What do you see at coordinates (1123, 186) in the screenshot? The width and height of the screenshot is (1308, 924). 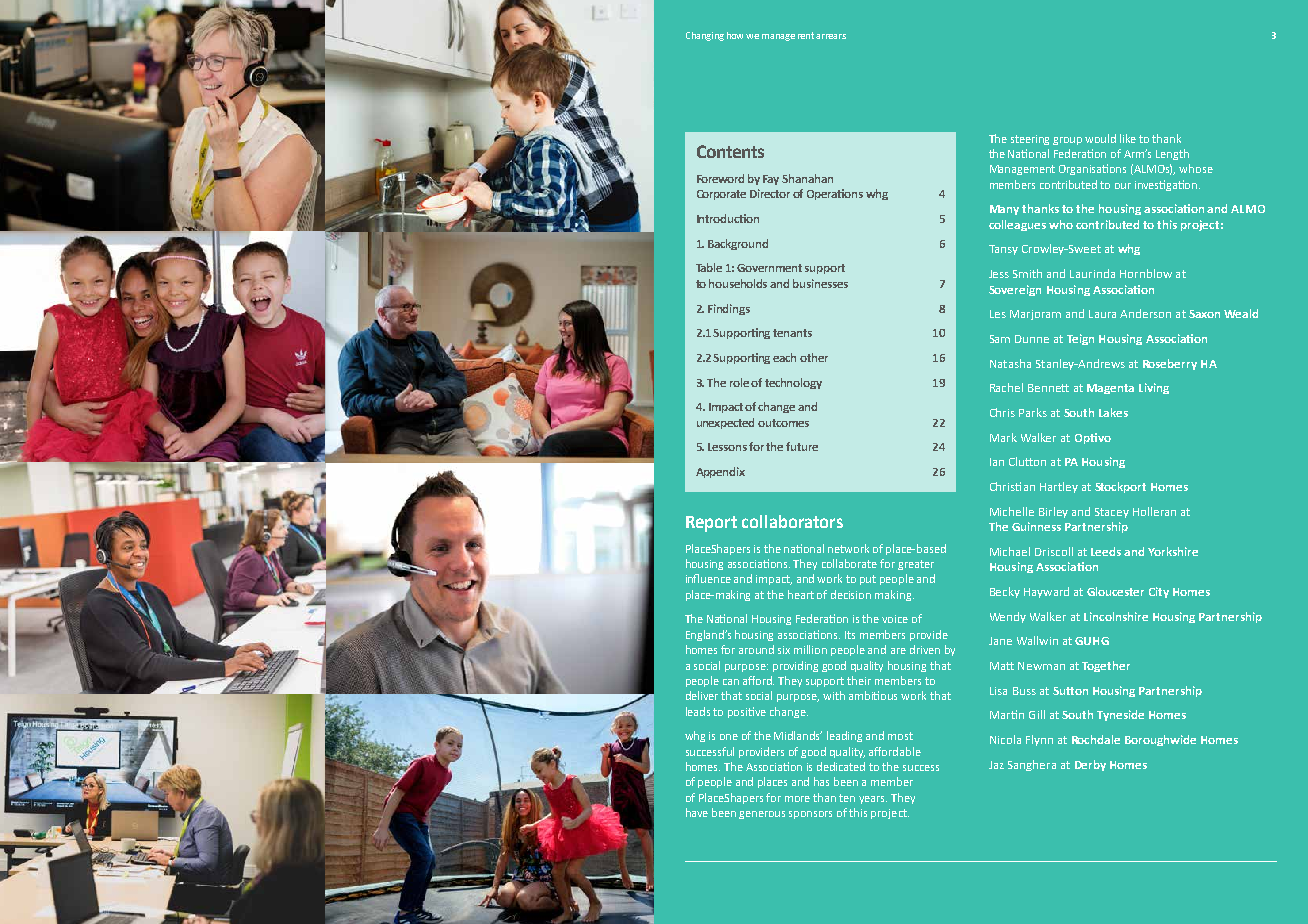 I see `our` at bounding box center [1123, 186].
